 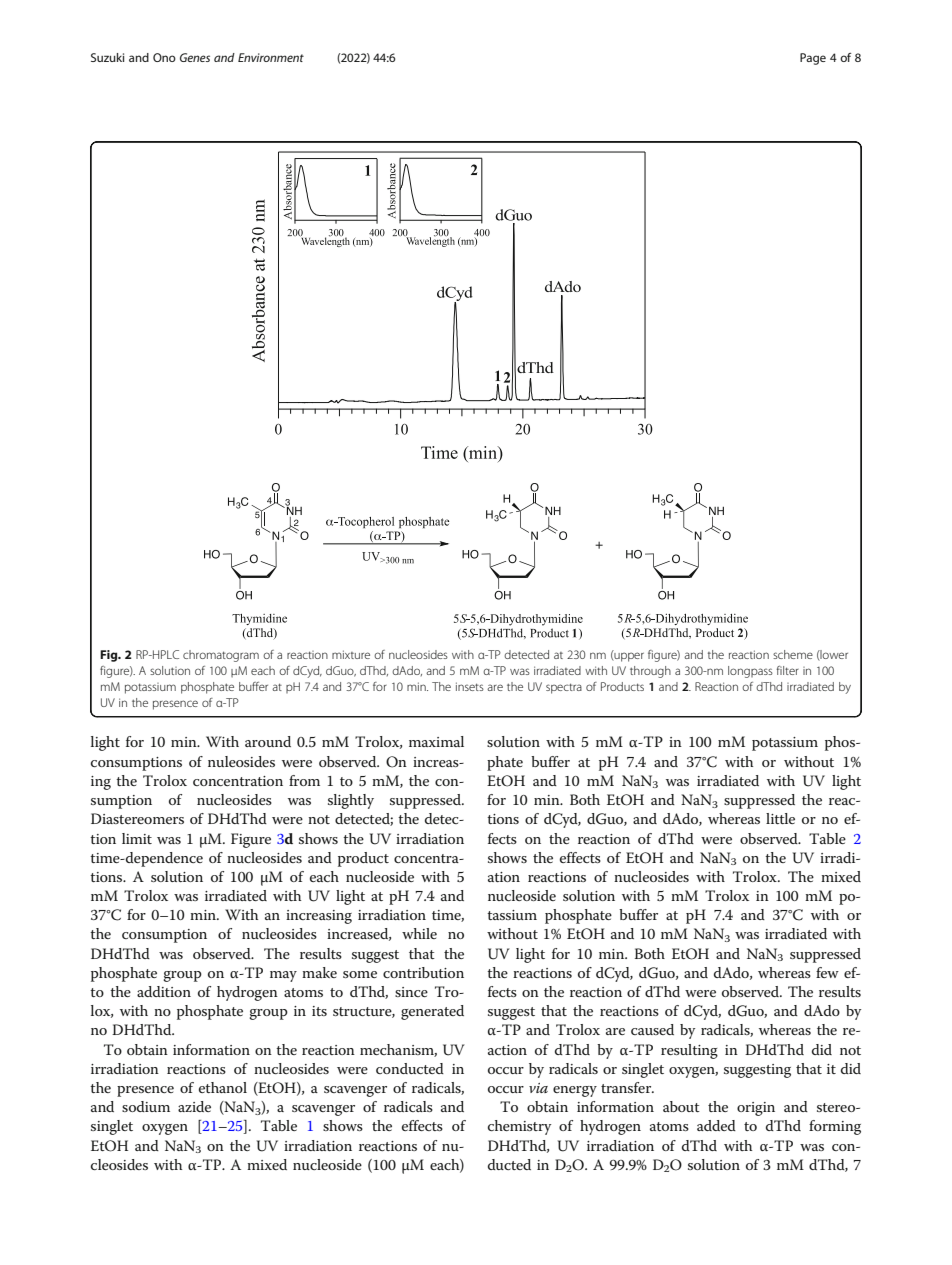 I want to click on via, so click(x=538, y=1088).
